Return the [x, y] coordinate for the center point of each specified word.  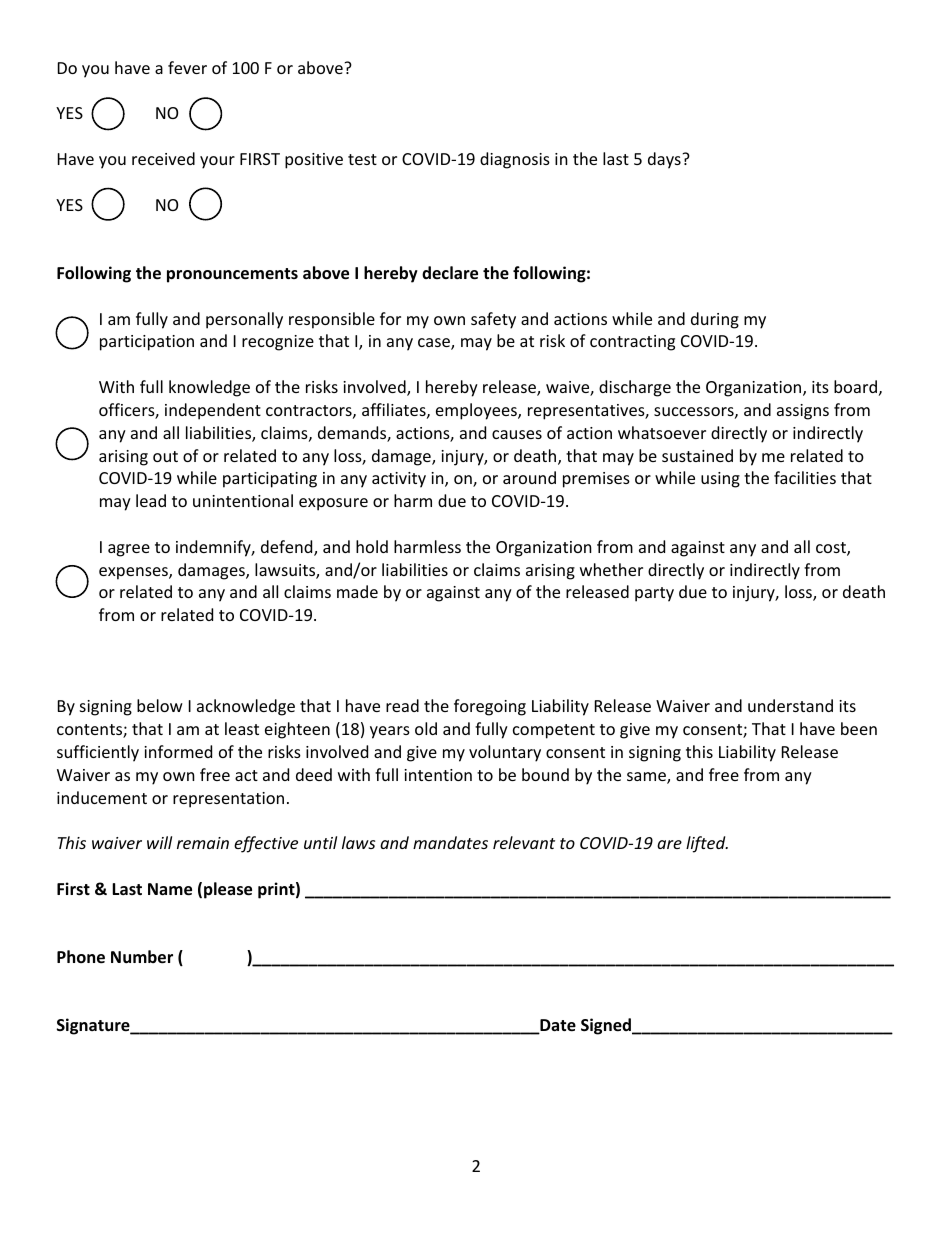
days [665, 160]
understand [790, 705]
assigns [803, 412]
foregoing [490, 707]
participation [147, 343]
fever [187, 67]
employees [477, 411]
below [160, 705]
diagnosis [515, 160]
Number [142, 957]
